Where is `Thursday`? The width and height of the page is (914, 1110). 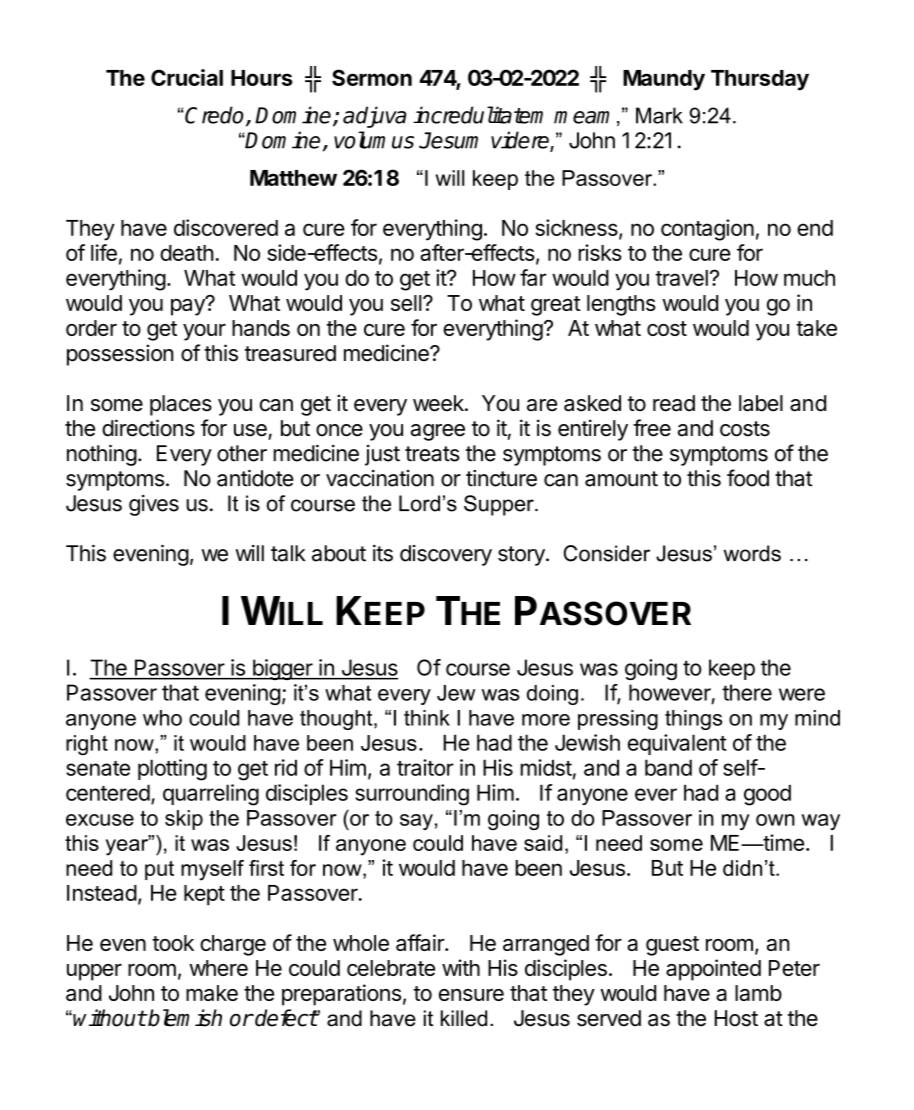
Thursday is located at coordinates (760, 80).
